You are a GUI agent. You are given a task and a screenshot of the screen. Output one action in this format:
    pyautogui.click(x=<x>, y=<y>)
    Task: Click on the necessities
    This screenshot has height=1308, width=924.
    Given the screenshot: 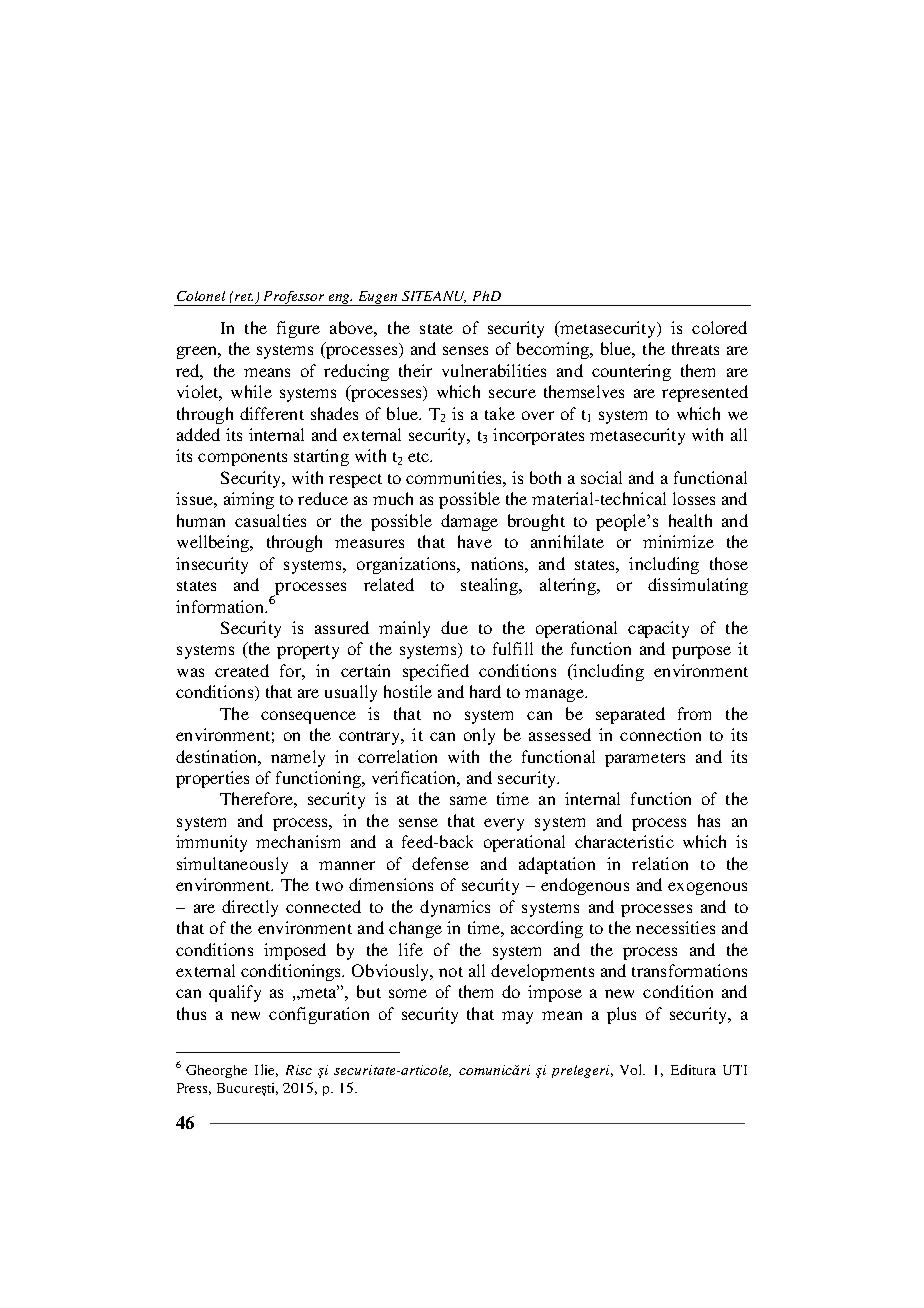 What is the action you would take?
    pyautogui.click(x=675, y=927)
